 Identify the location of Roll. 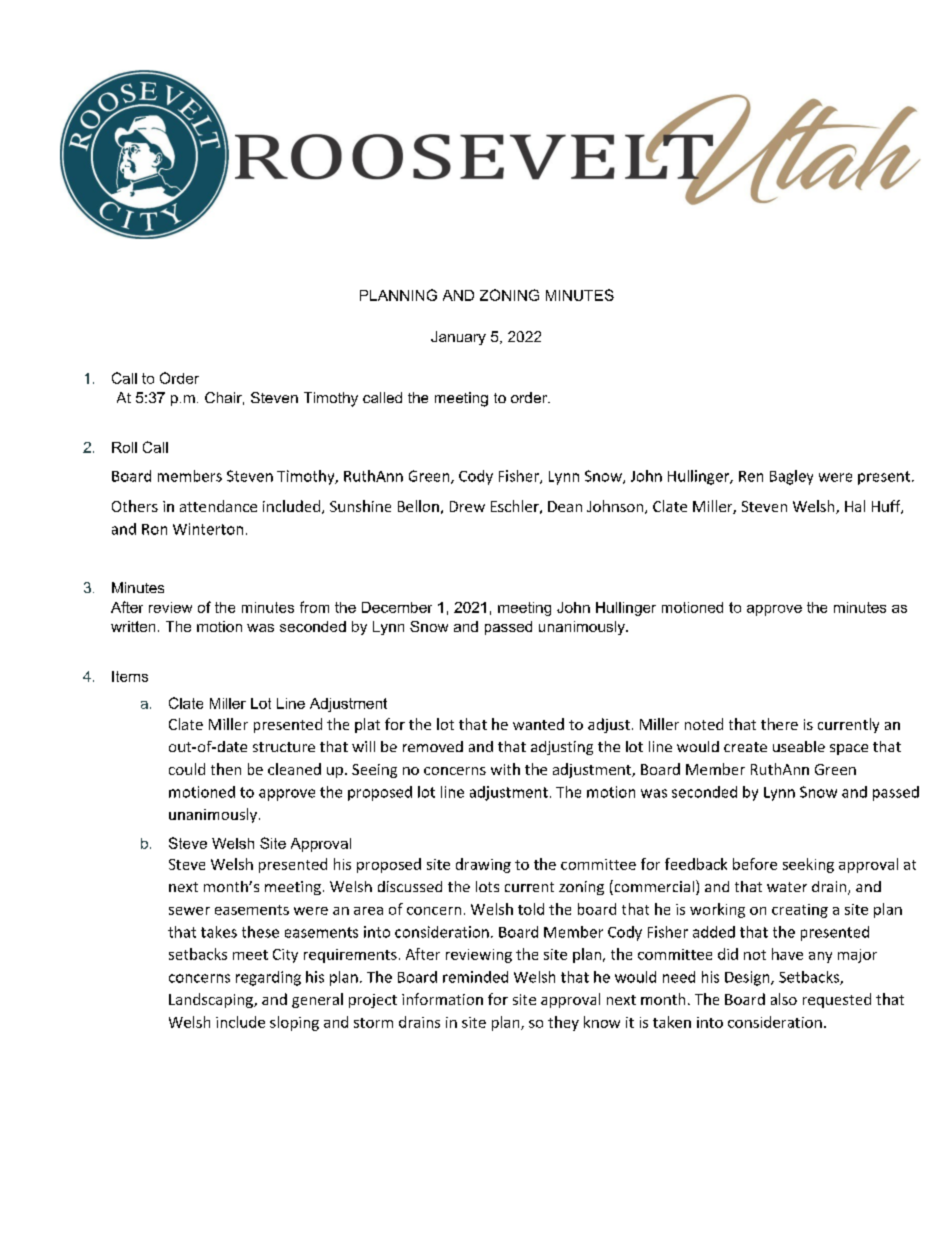
(124, 447).
